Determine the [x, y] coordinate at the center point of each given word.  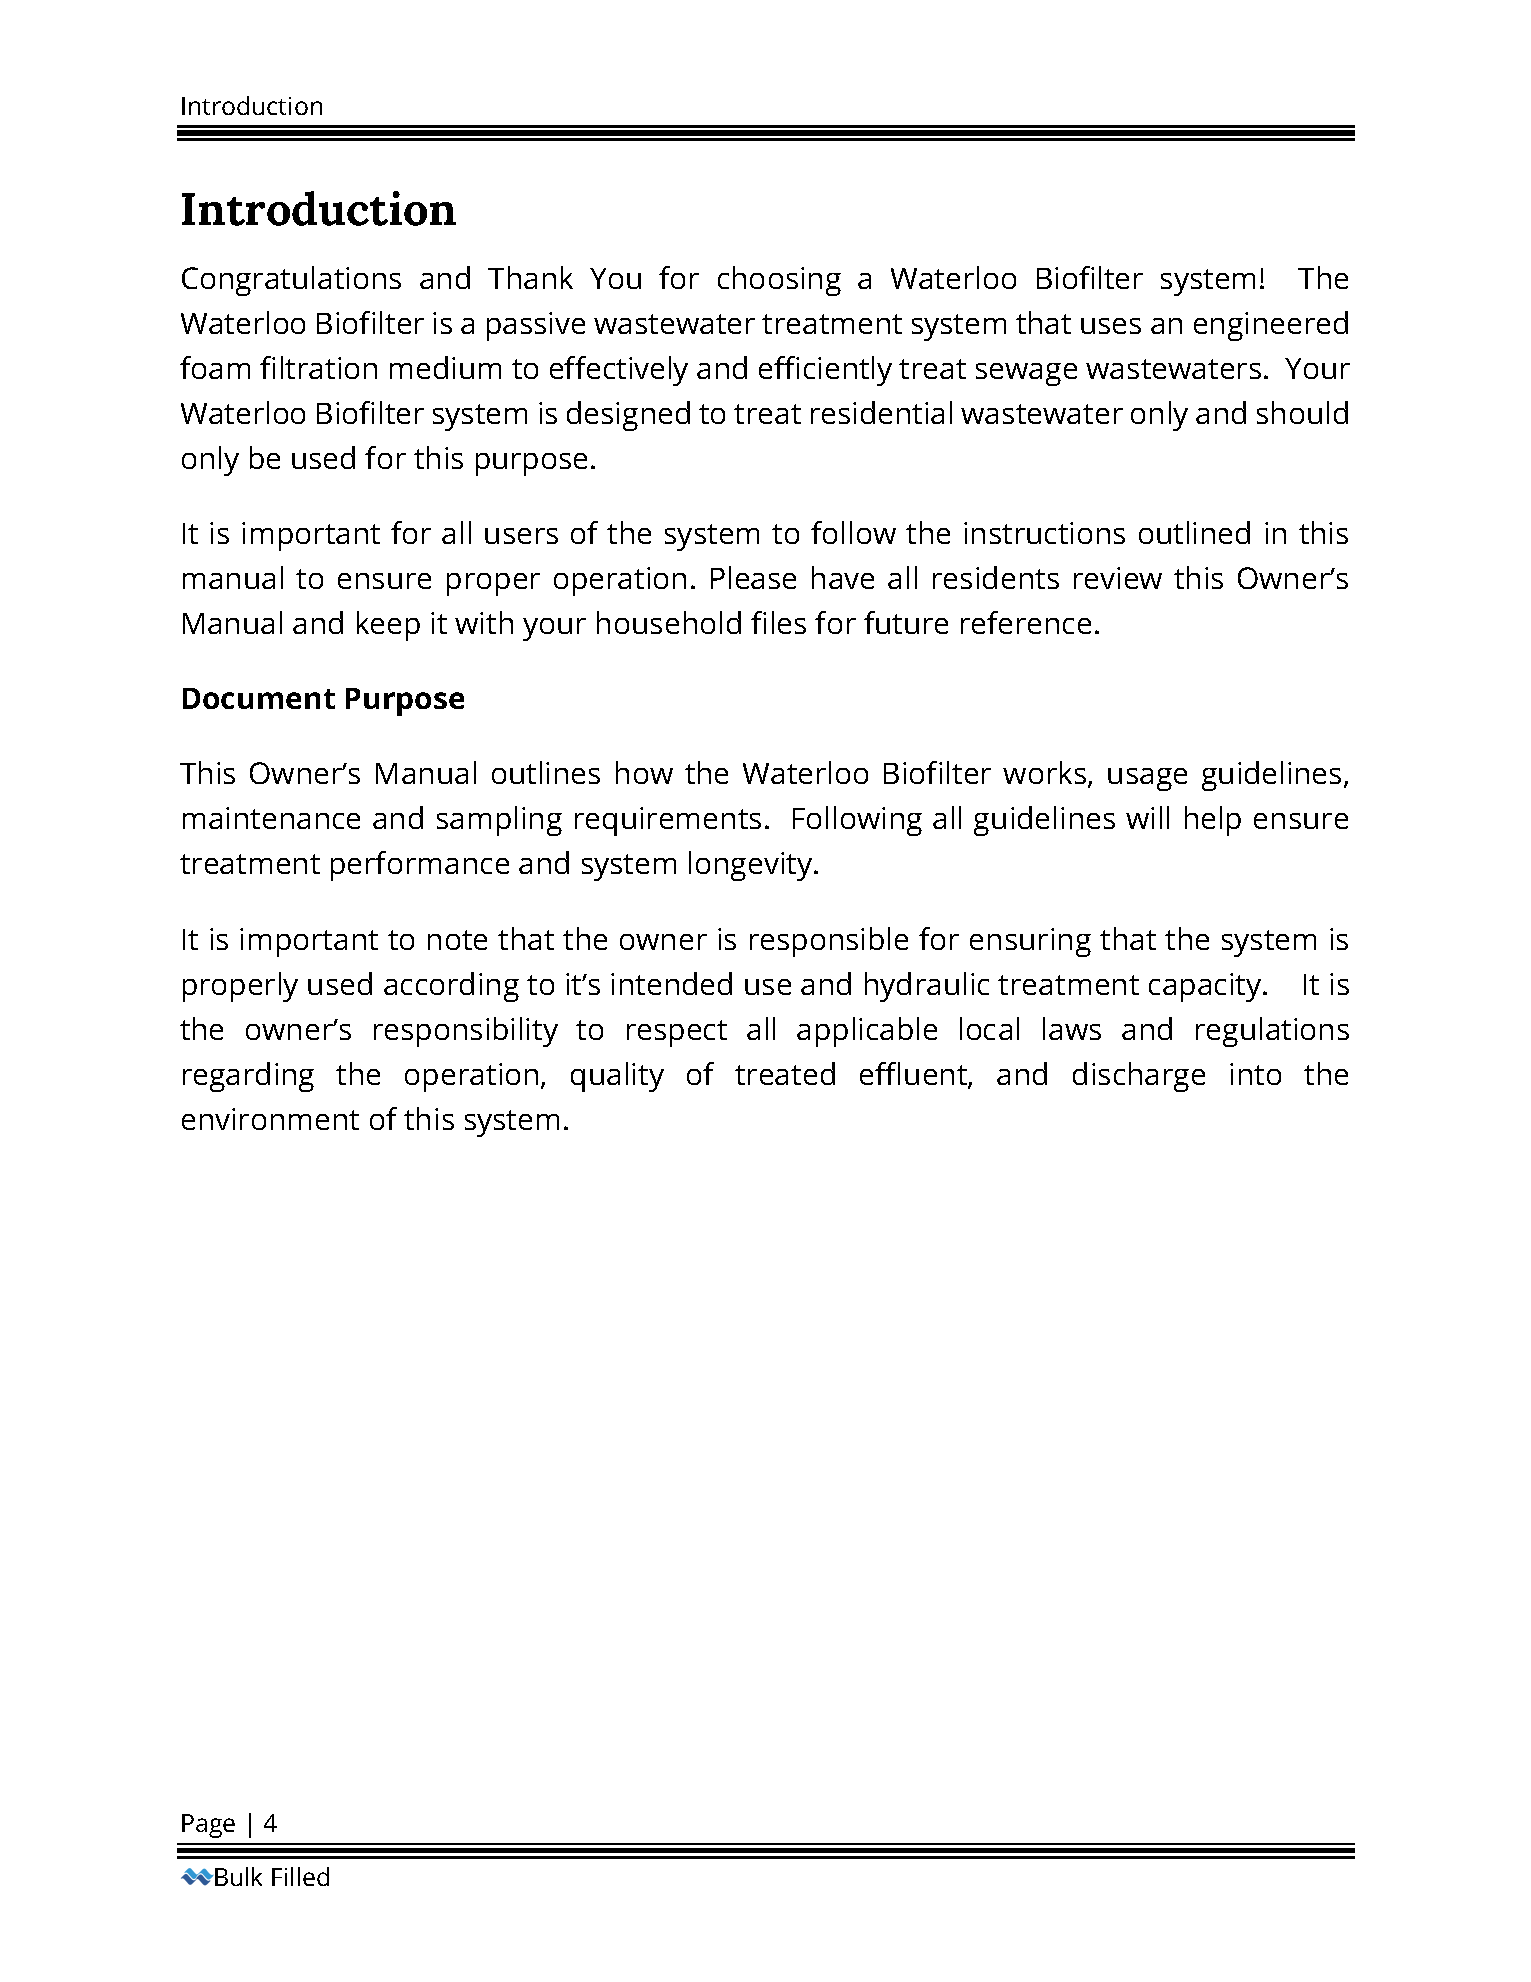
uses [1111, 326]
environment [270, 1119]
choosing [779, 281]
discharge [1139, 1077]
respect [677, 1033]
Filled [300, 1876]
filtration [318, 367]
